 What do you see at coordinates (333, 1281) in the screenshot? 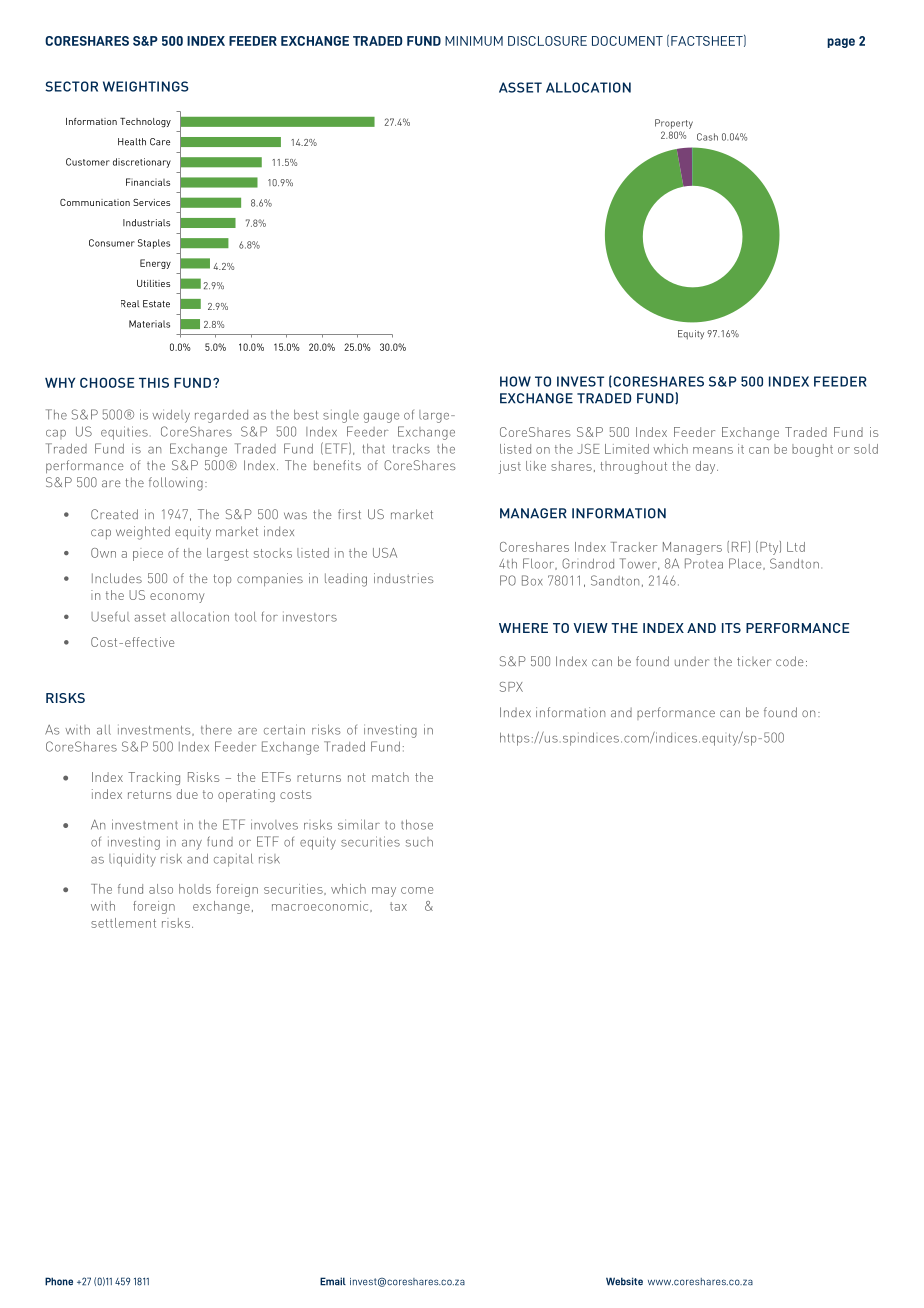
I see `Email` at bounding box center [333, 1281].
